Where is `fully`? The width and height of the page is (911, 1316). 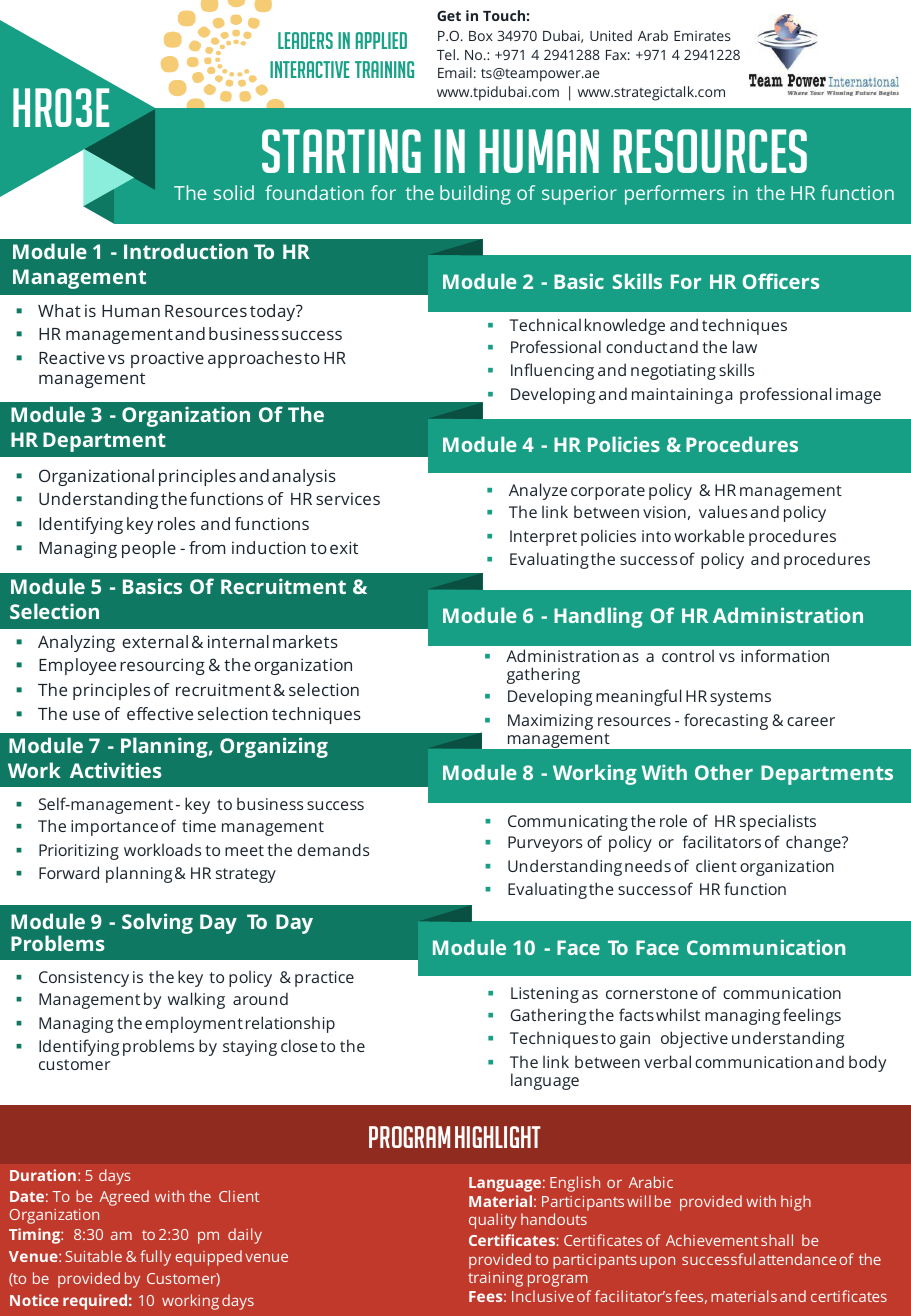 fully is located at coordinates (155, 1258).
